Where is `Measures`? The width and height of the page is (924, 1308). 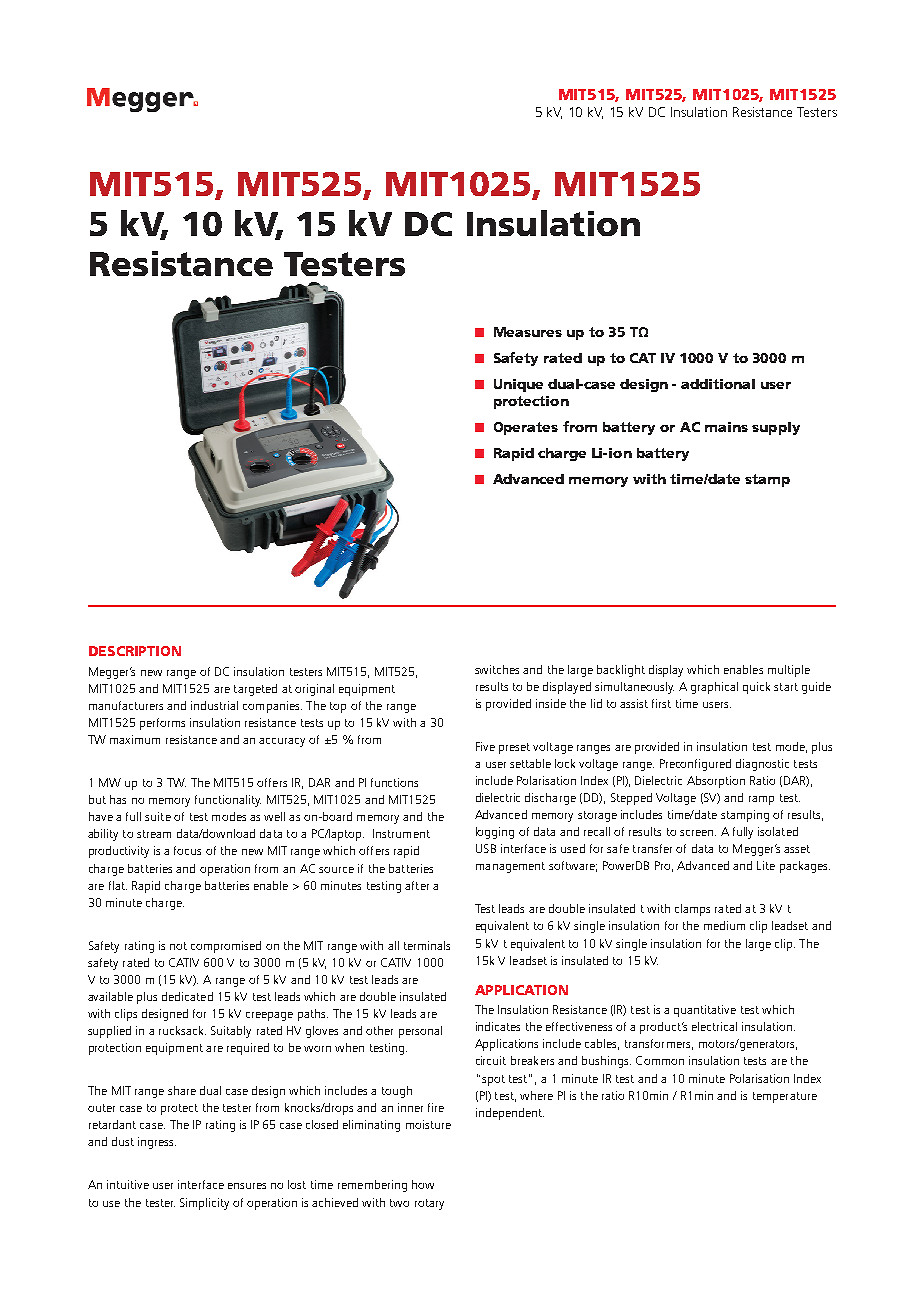
Measures is located at coordinates (528, 332).
